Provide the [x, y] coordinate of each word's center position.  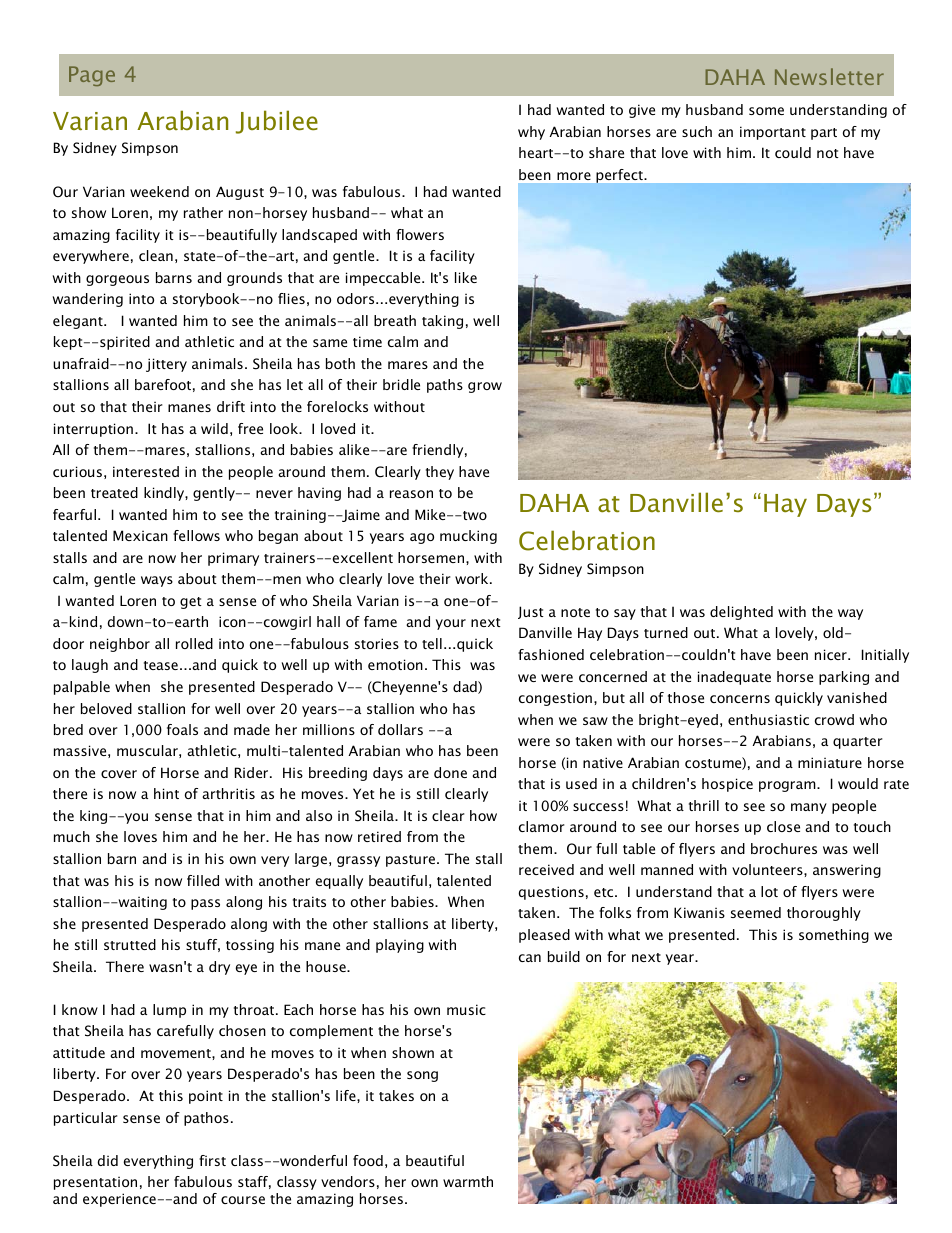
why [531, 133]
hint [166, 793]
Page [92, 76]
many [809, 808]
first [212, 1160]
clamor [541, 826]
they [440, 473]
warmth [468, 1181]
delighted [741, 613]
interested [146, 471]
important [773, 133]
